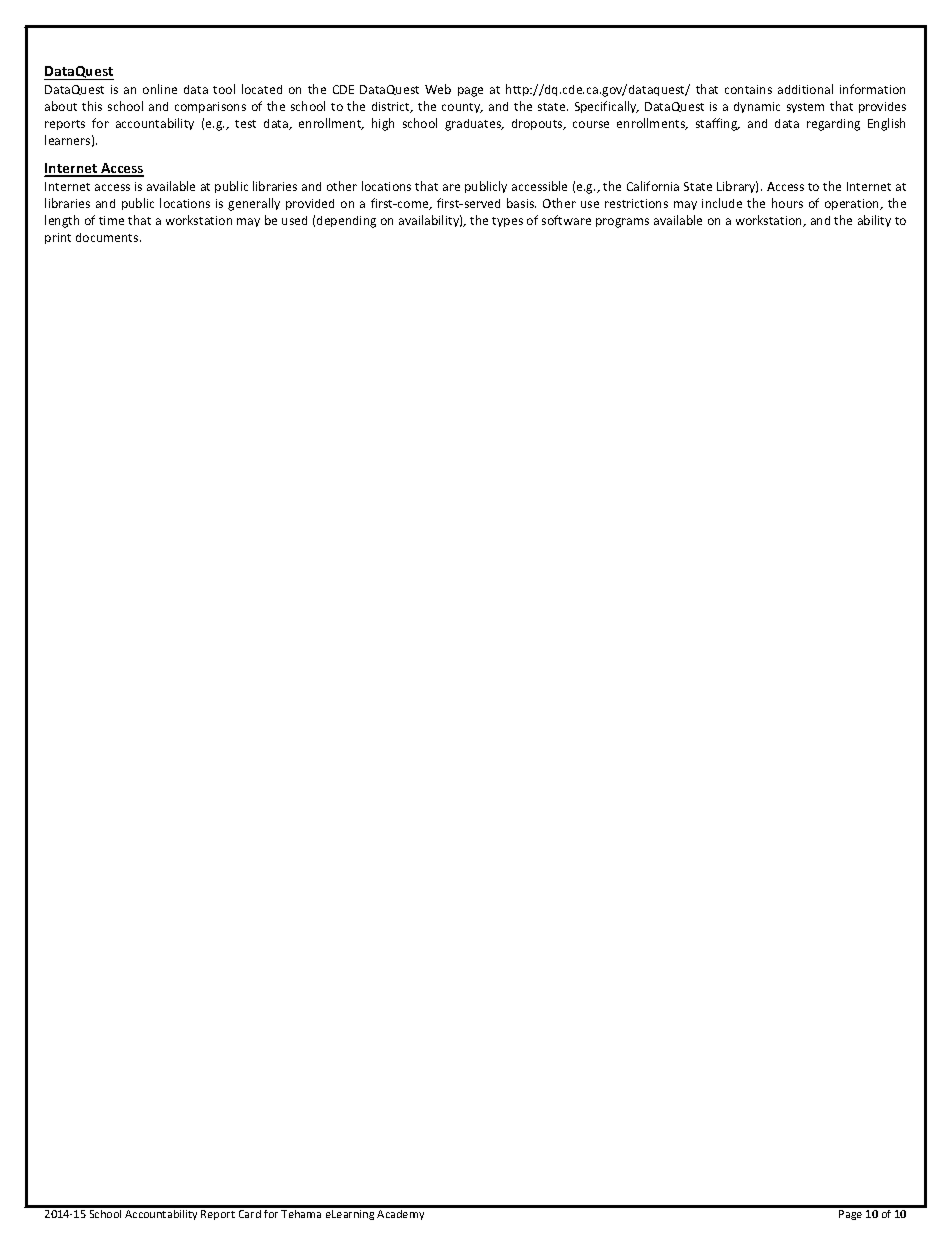  Describe the element at coordinates (438, 89) in the screenshot. I see `Web` at that location.
